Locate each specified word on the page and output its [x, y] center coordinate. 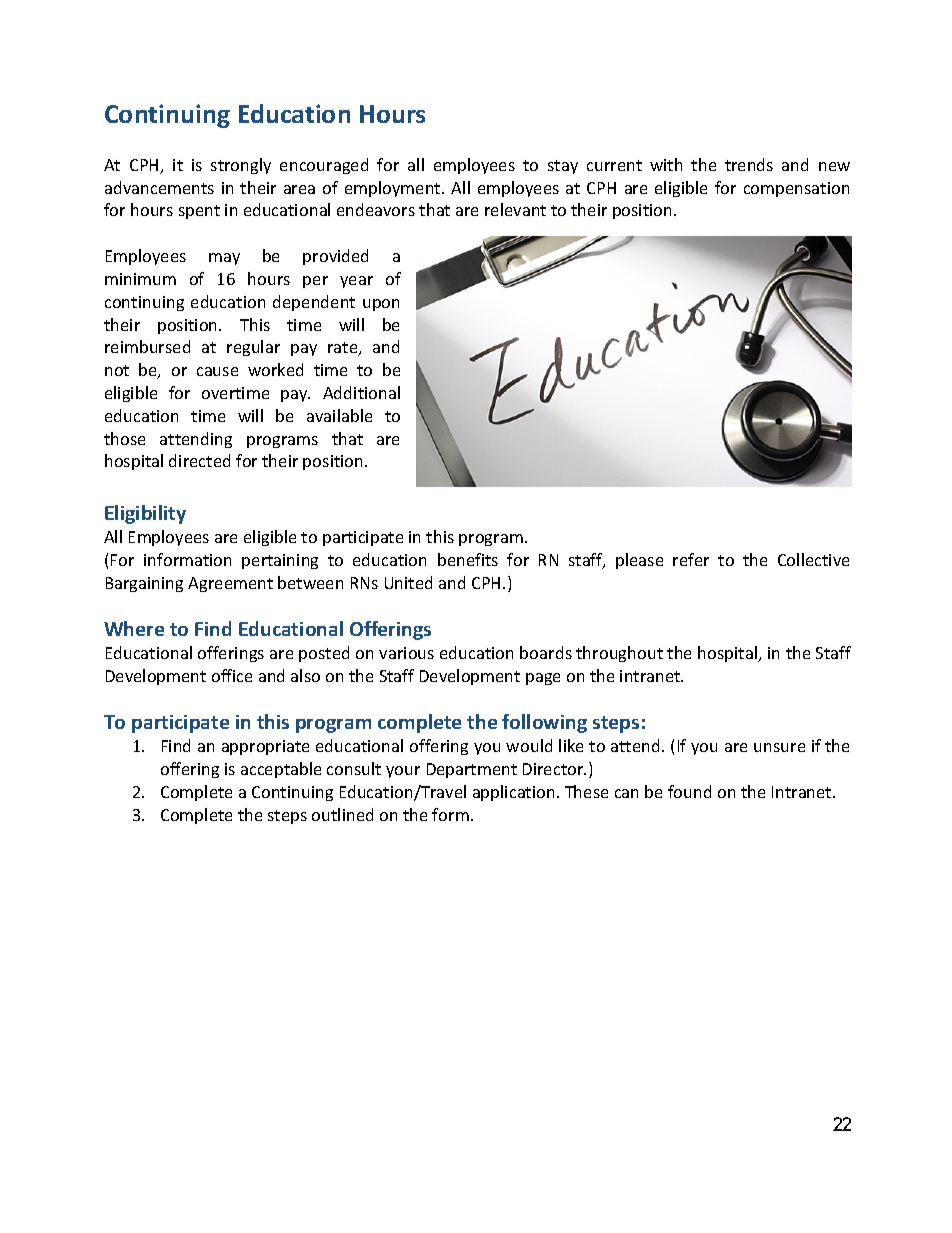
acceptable [281, 770]
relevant [515, 209]
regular [253, 348]
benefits [468, 559]
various [406, 653]
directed [199, 460]
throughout [619, 654]
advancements [159, 187]
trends [749, 164]
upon [381, 305]
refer [691, 559]
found [689, 791]
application [513, 793]
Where [134, 628]
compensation [796, 189]
